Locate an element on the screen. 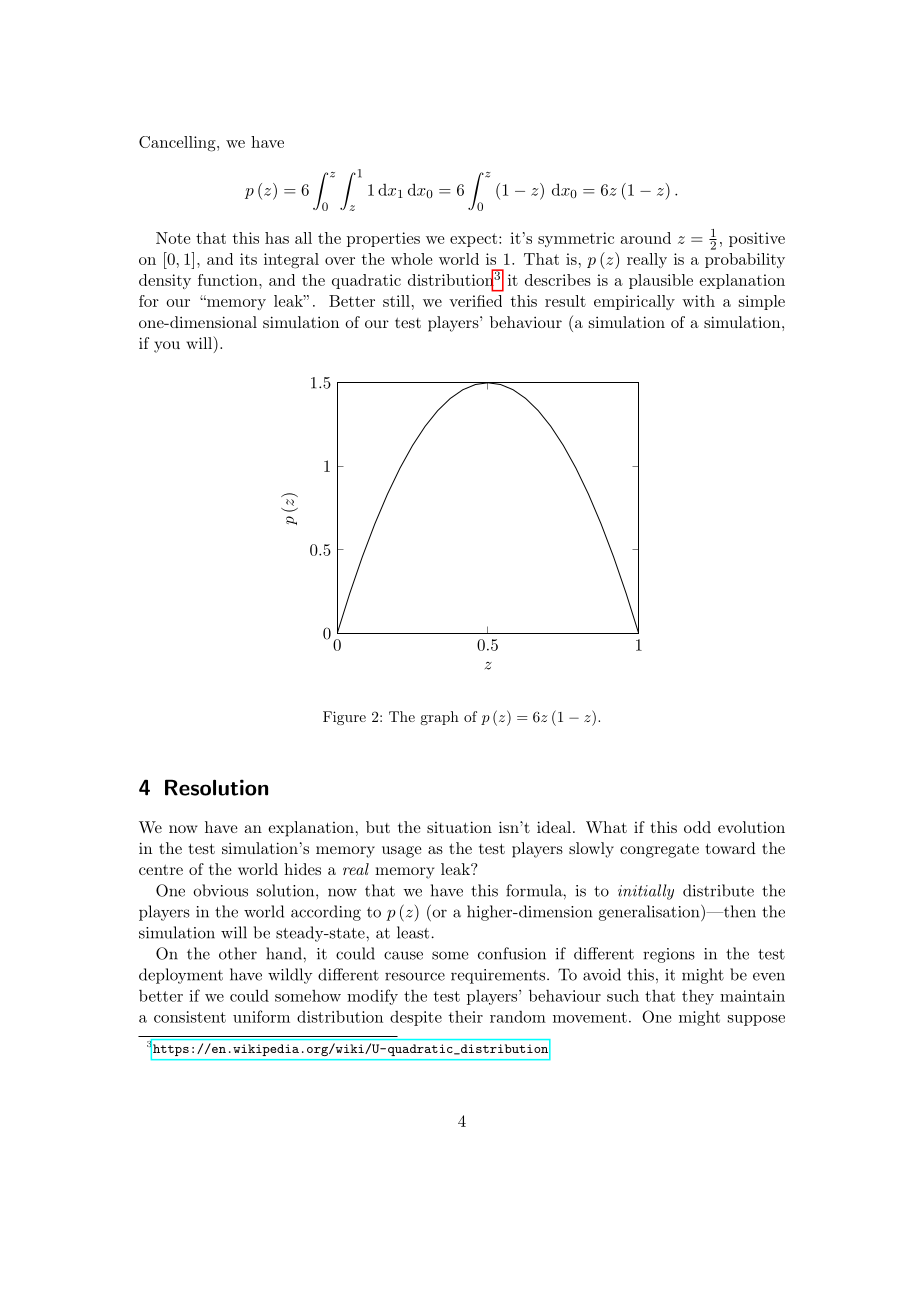 The image size is (924, 1308). you is located at coordinates (167, 347).
